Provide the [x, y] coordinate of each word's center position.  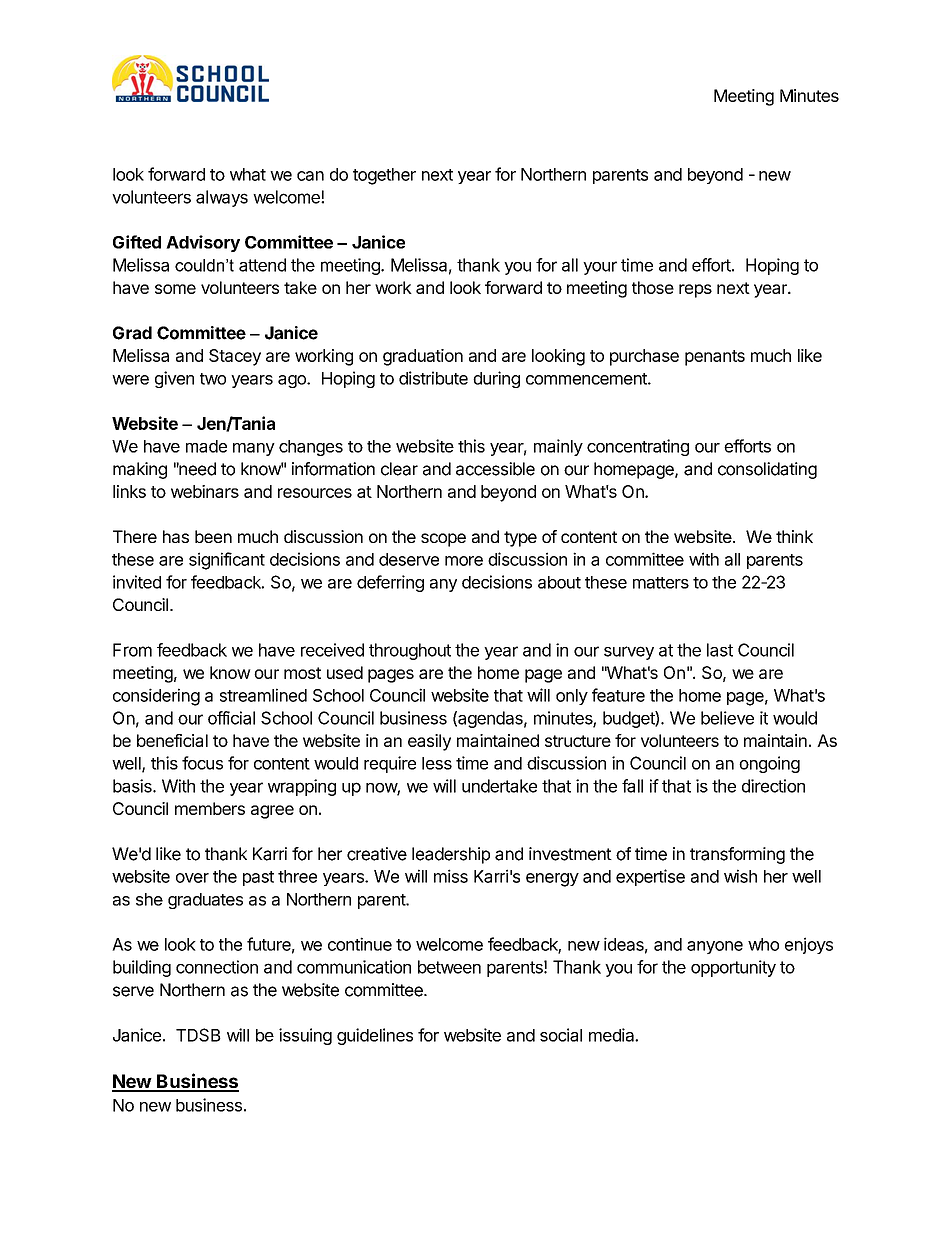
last [720, 650]
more [464, 561]
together [384, 176]
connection [217, 967]
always [222, 198]
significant [227, 561]
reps [695, 291]
